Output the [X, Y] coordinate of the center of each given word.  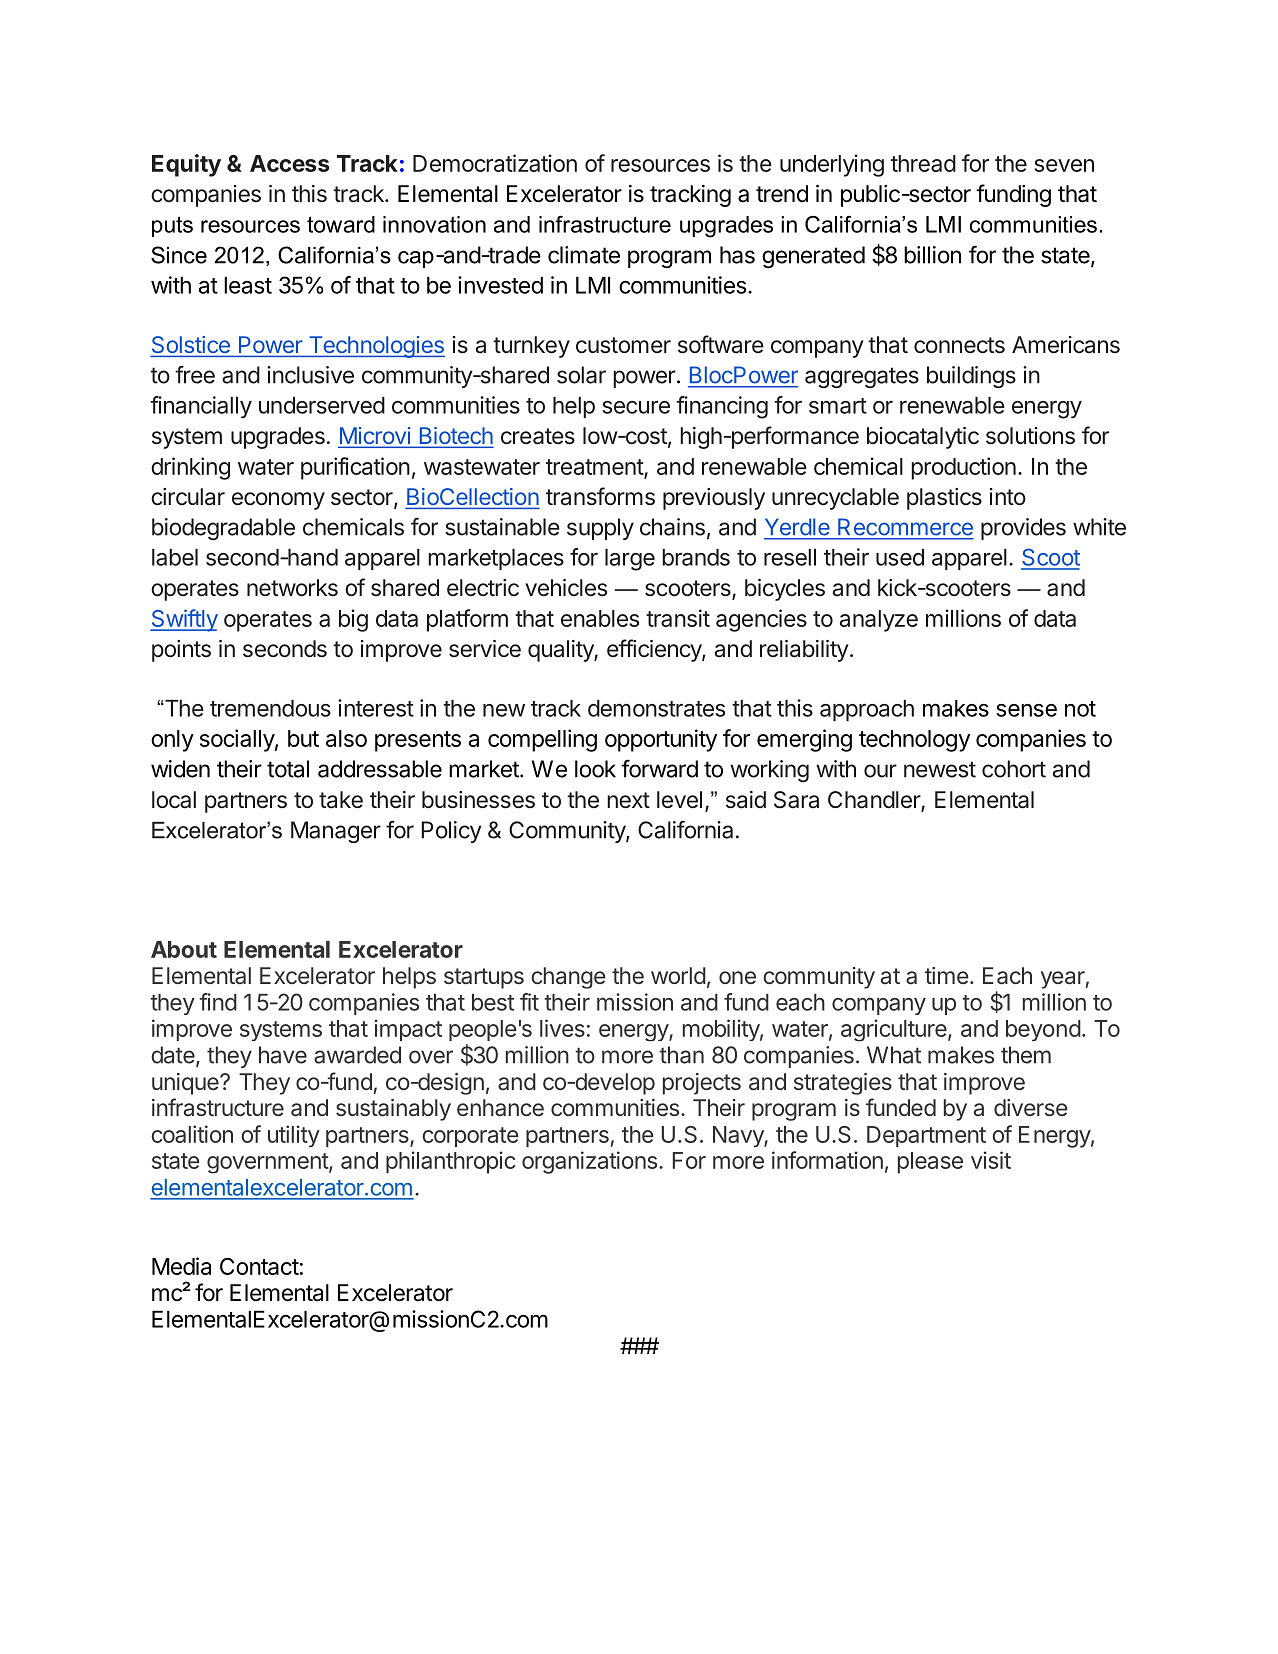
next [628, 800]
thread [923, 163]
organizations [589, 1162]
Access [289, 163]
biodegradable [223, 529]
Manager [336, 832]
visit [991, 1160]
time [947, 975]
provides [1023, 529]
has [737, 255]
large [630, 560]
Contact [259, 1266]
